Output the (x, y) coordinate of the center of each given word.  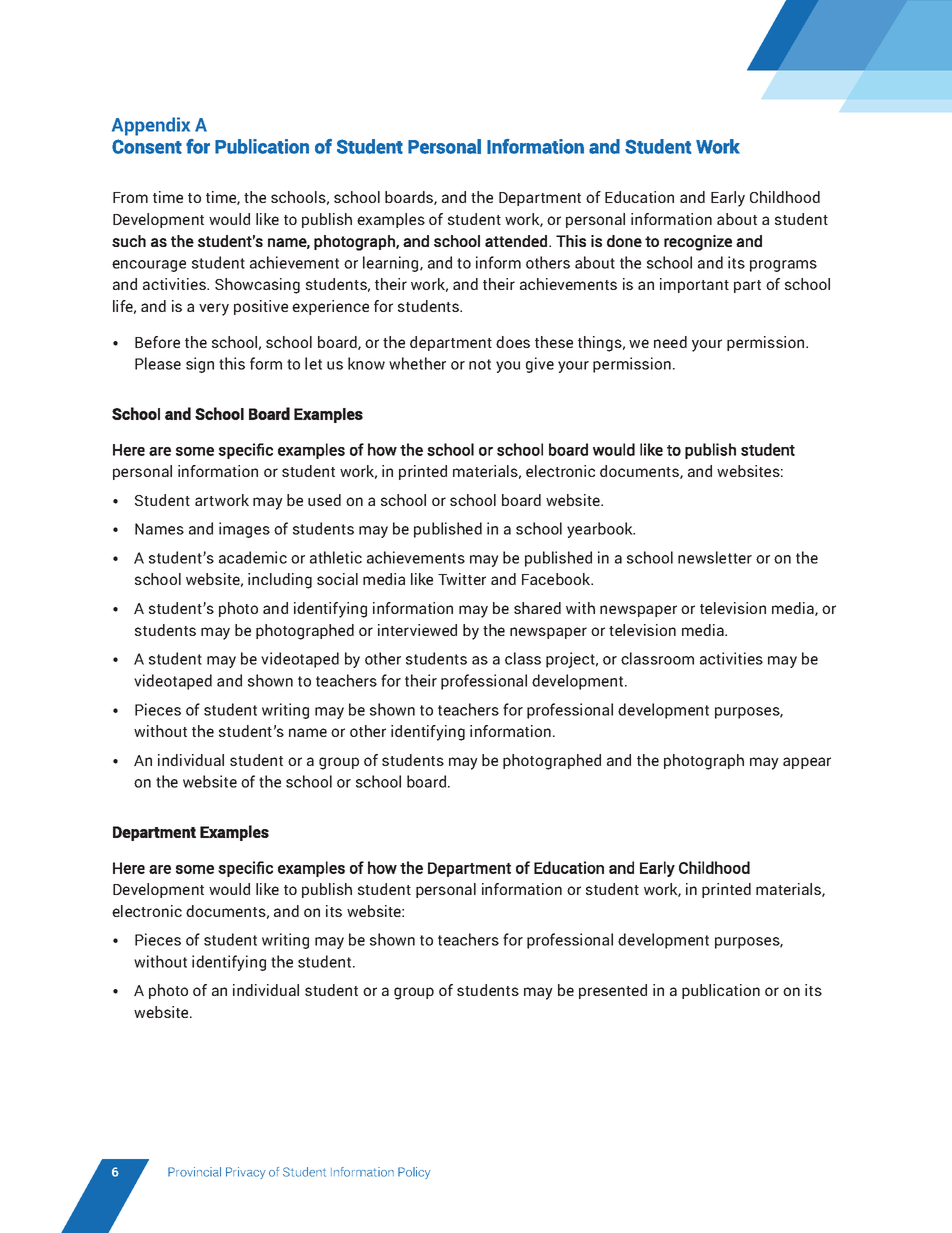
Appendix (151, 126)
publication (721, 991)
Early (728, 199)
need (670, 342)
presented (613, 991)
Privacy (246, 1173)
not (480, 364)
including (280, 581)
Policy (414, 1173)
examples (391, 220)
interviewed (417, 630)
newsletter (715, 557)
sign (200, 365)
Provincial (194, 1172)
